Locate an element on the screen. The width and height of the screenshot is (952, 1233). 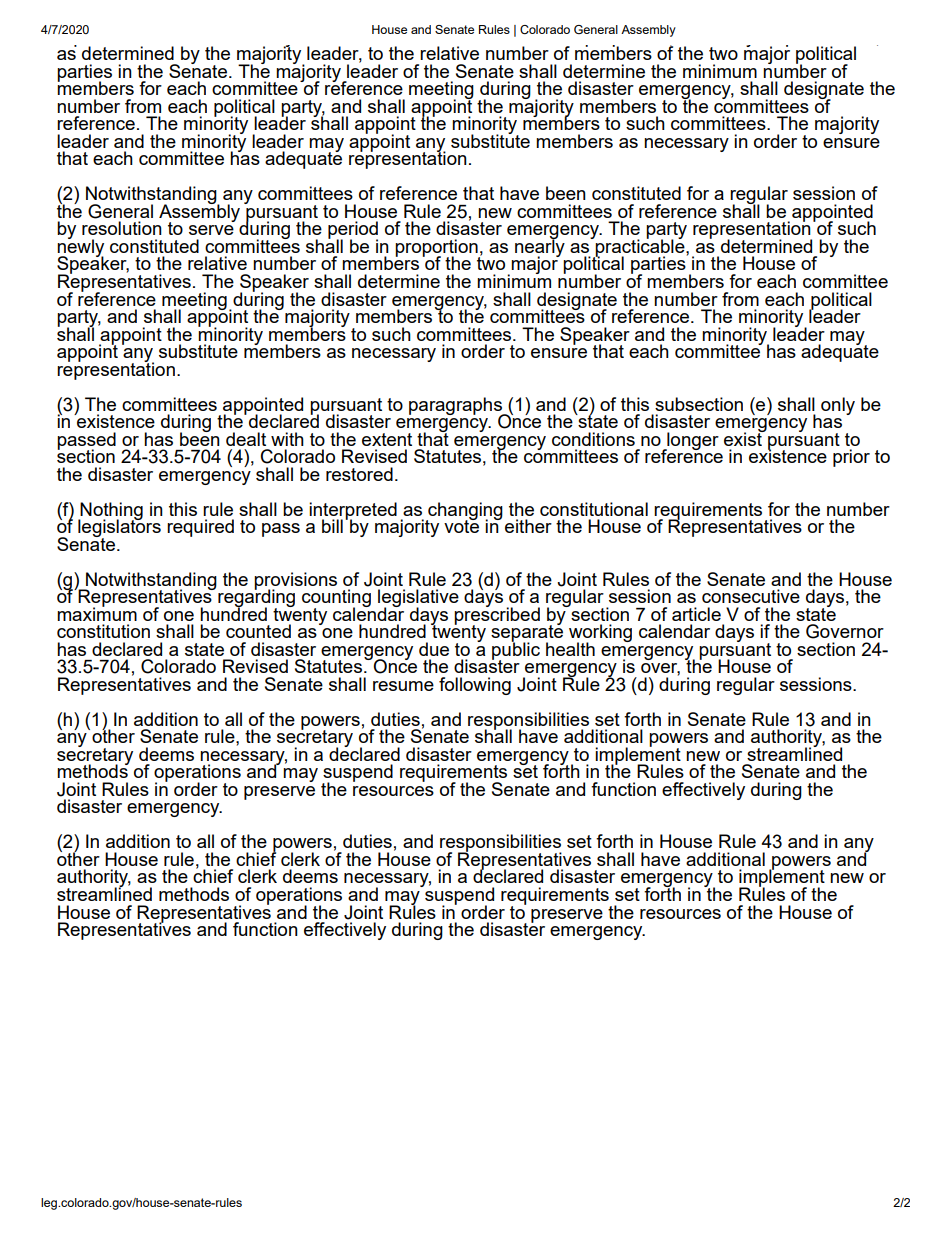
following is located at coordinates (475, 686).
